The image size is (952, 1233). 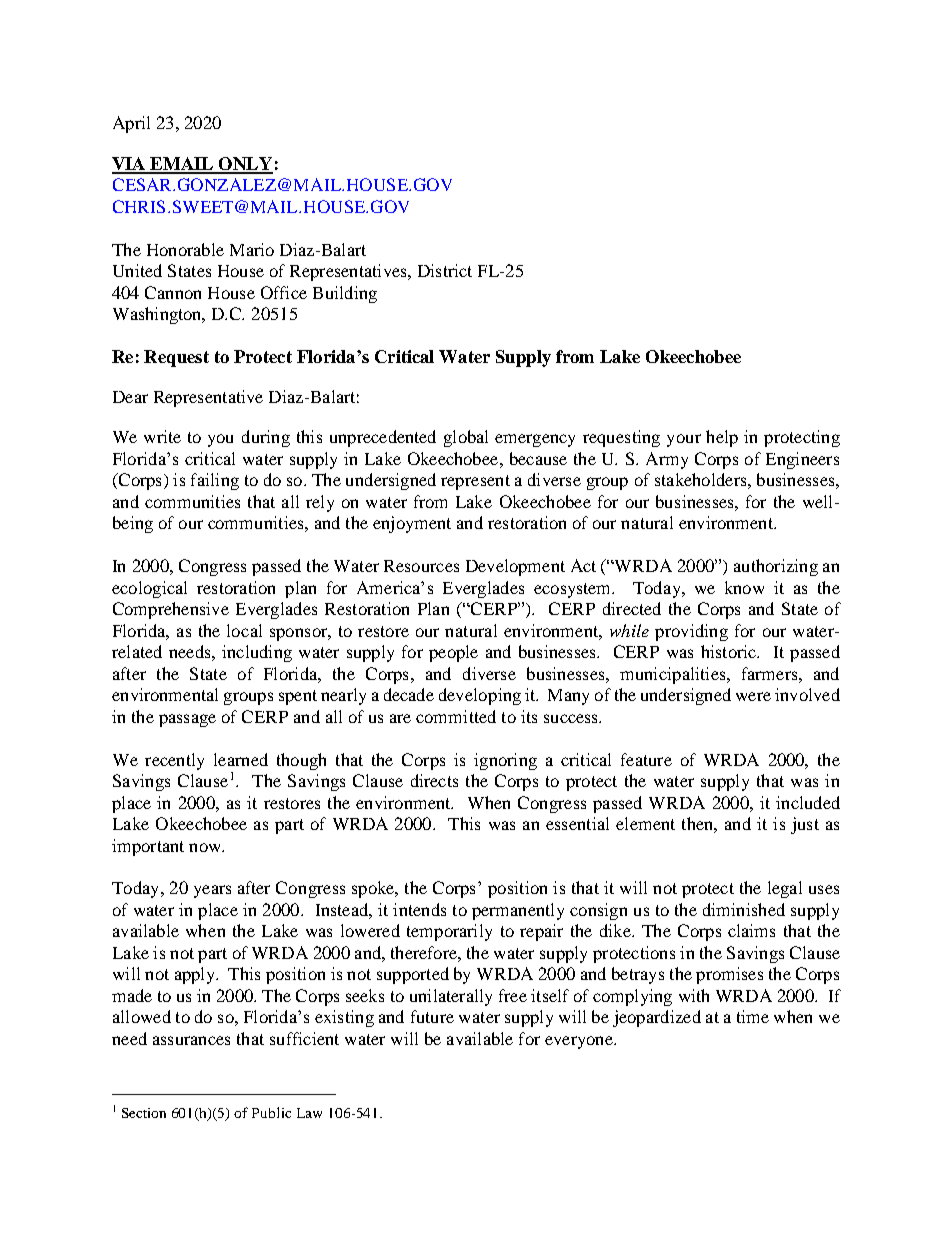 I want to click on assurances, so click(x=191, y=1040).
